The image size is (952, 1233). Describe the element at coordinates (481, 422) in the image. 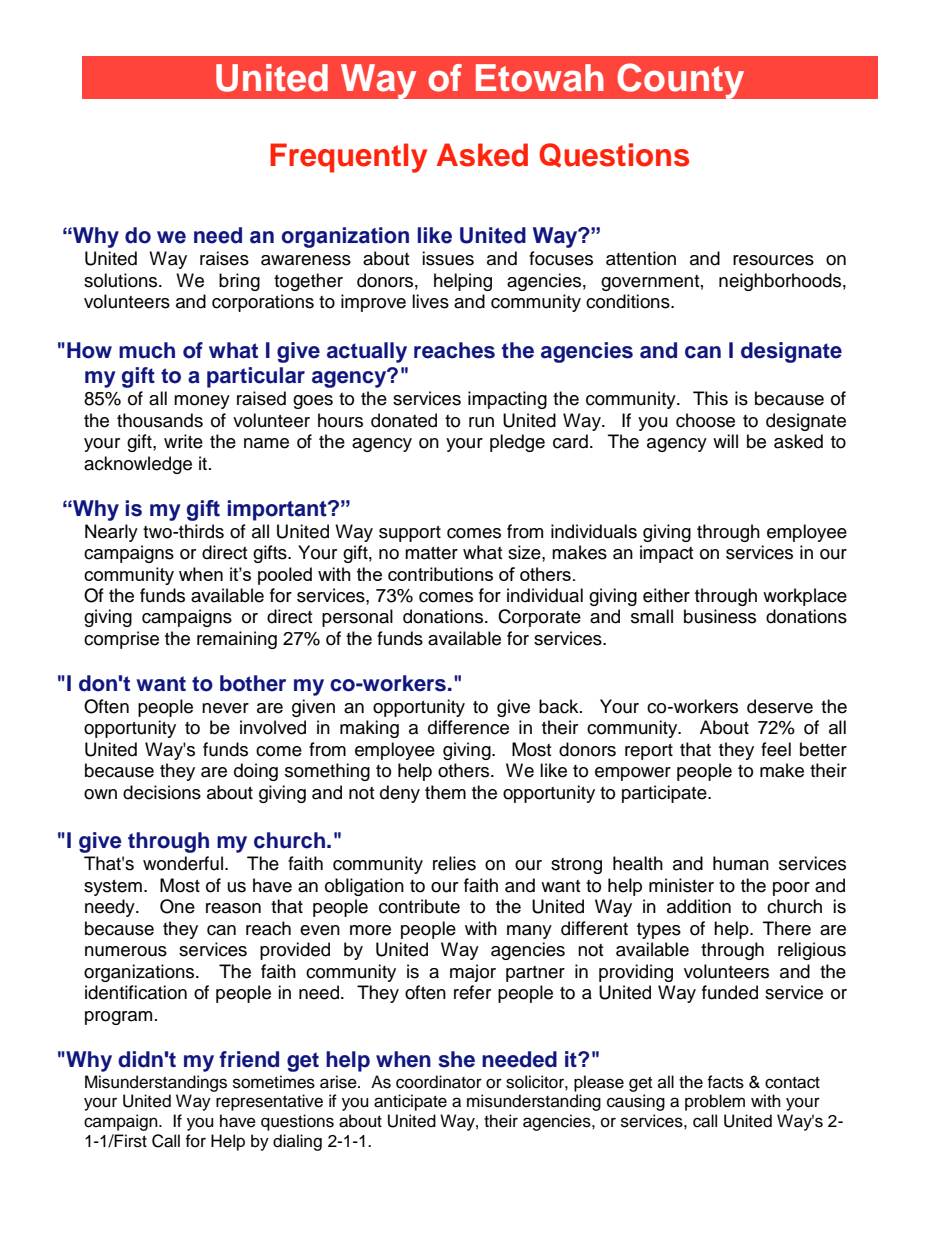

I see `run` at that location.
